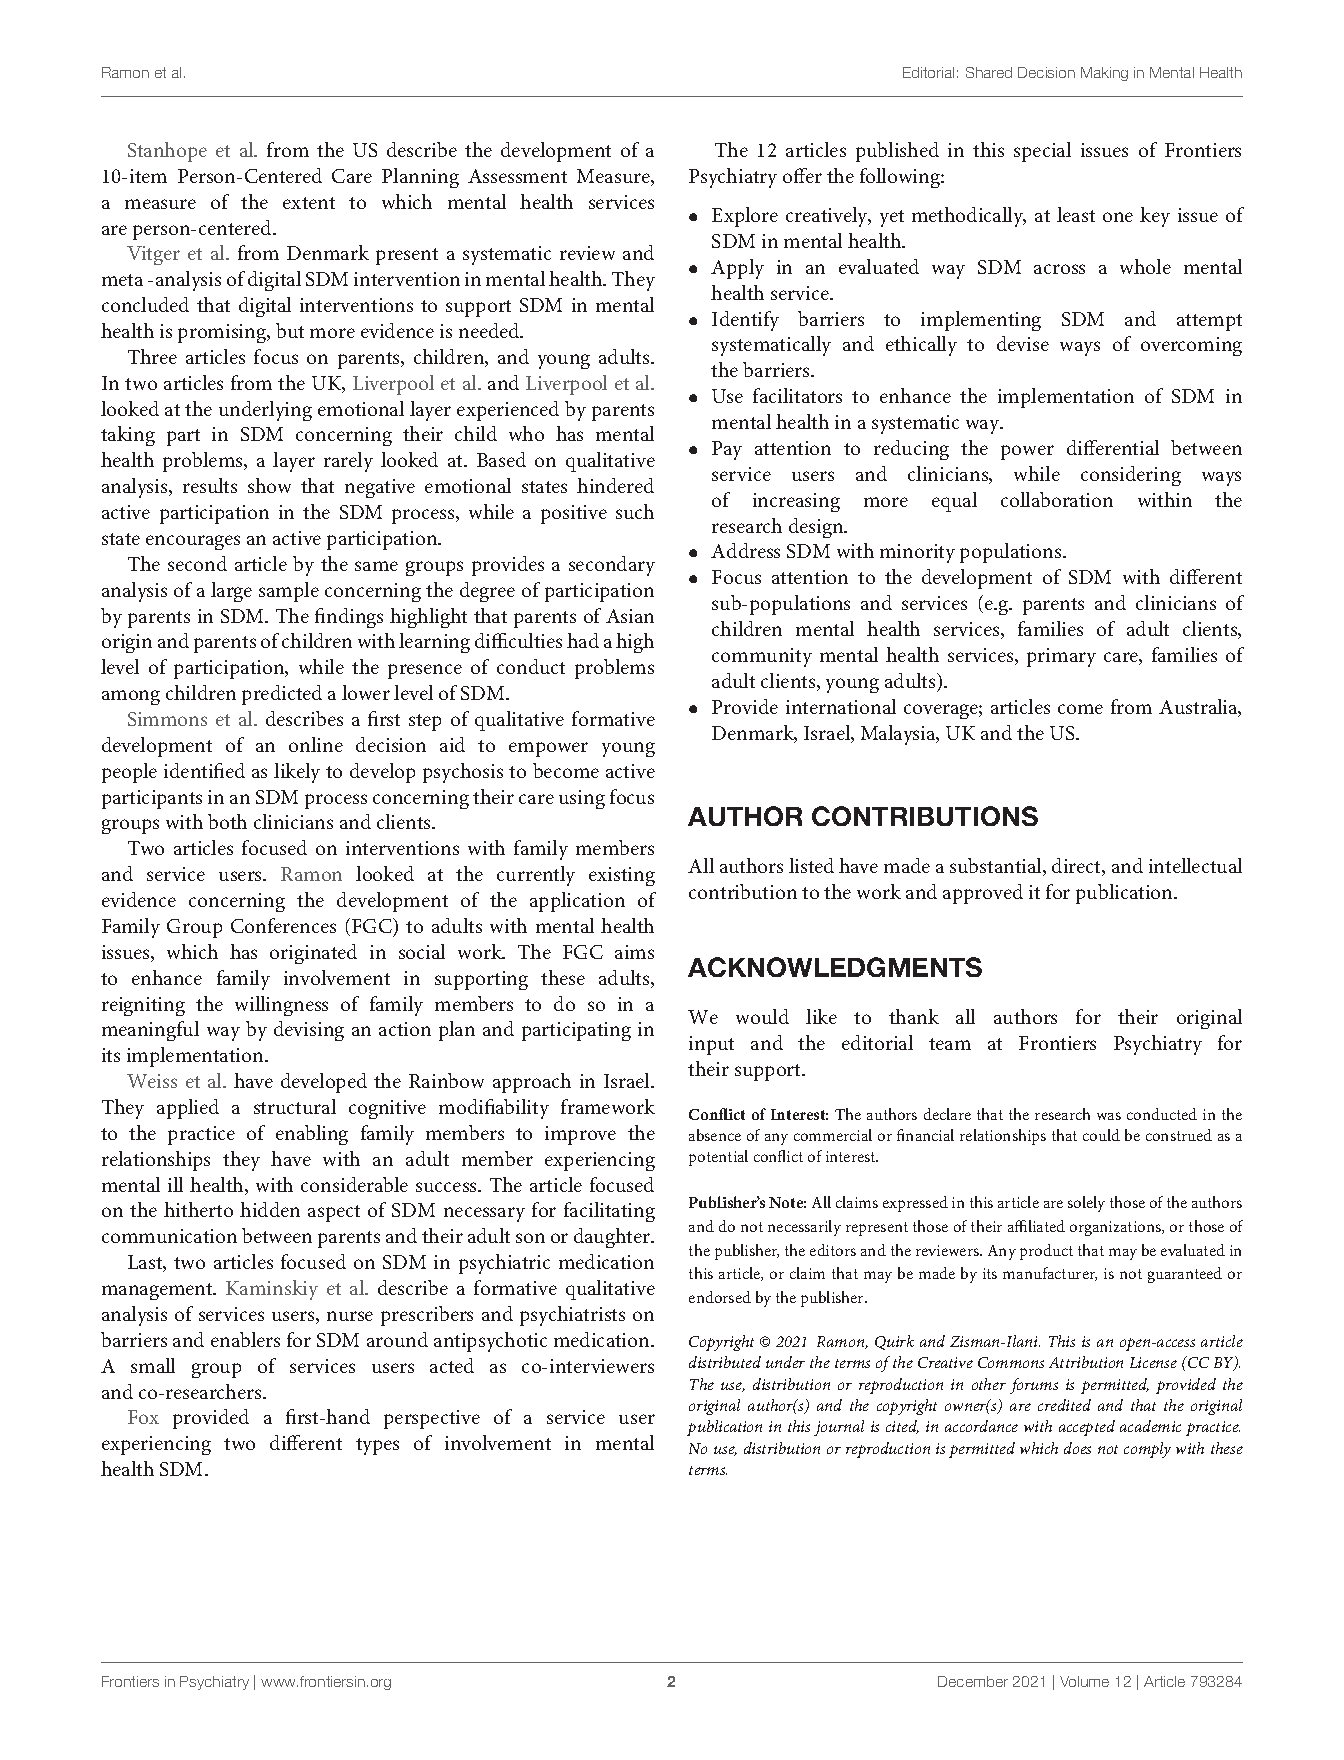 The image size is (1344, 1760). What do you see at coordinates (1042, 152) in the image?
I see `special` at bounding box center [1042, 152].
